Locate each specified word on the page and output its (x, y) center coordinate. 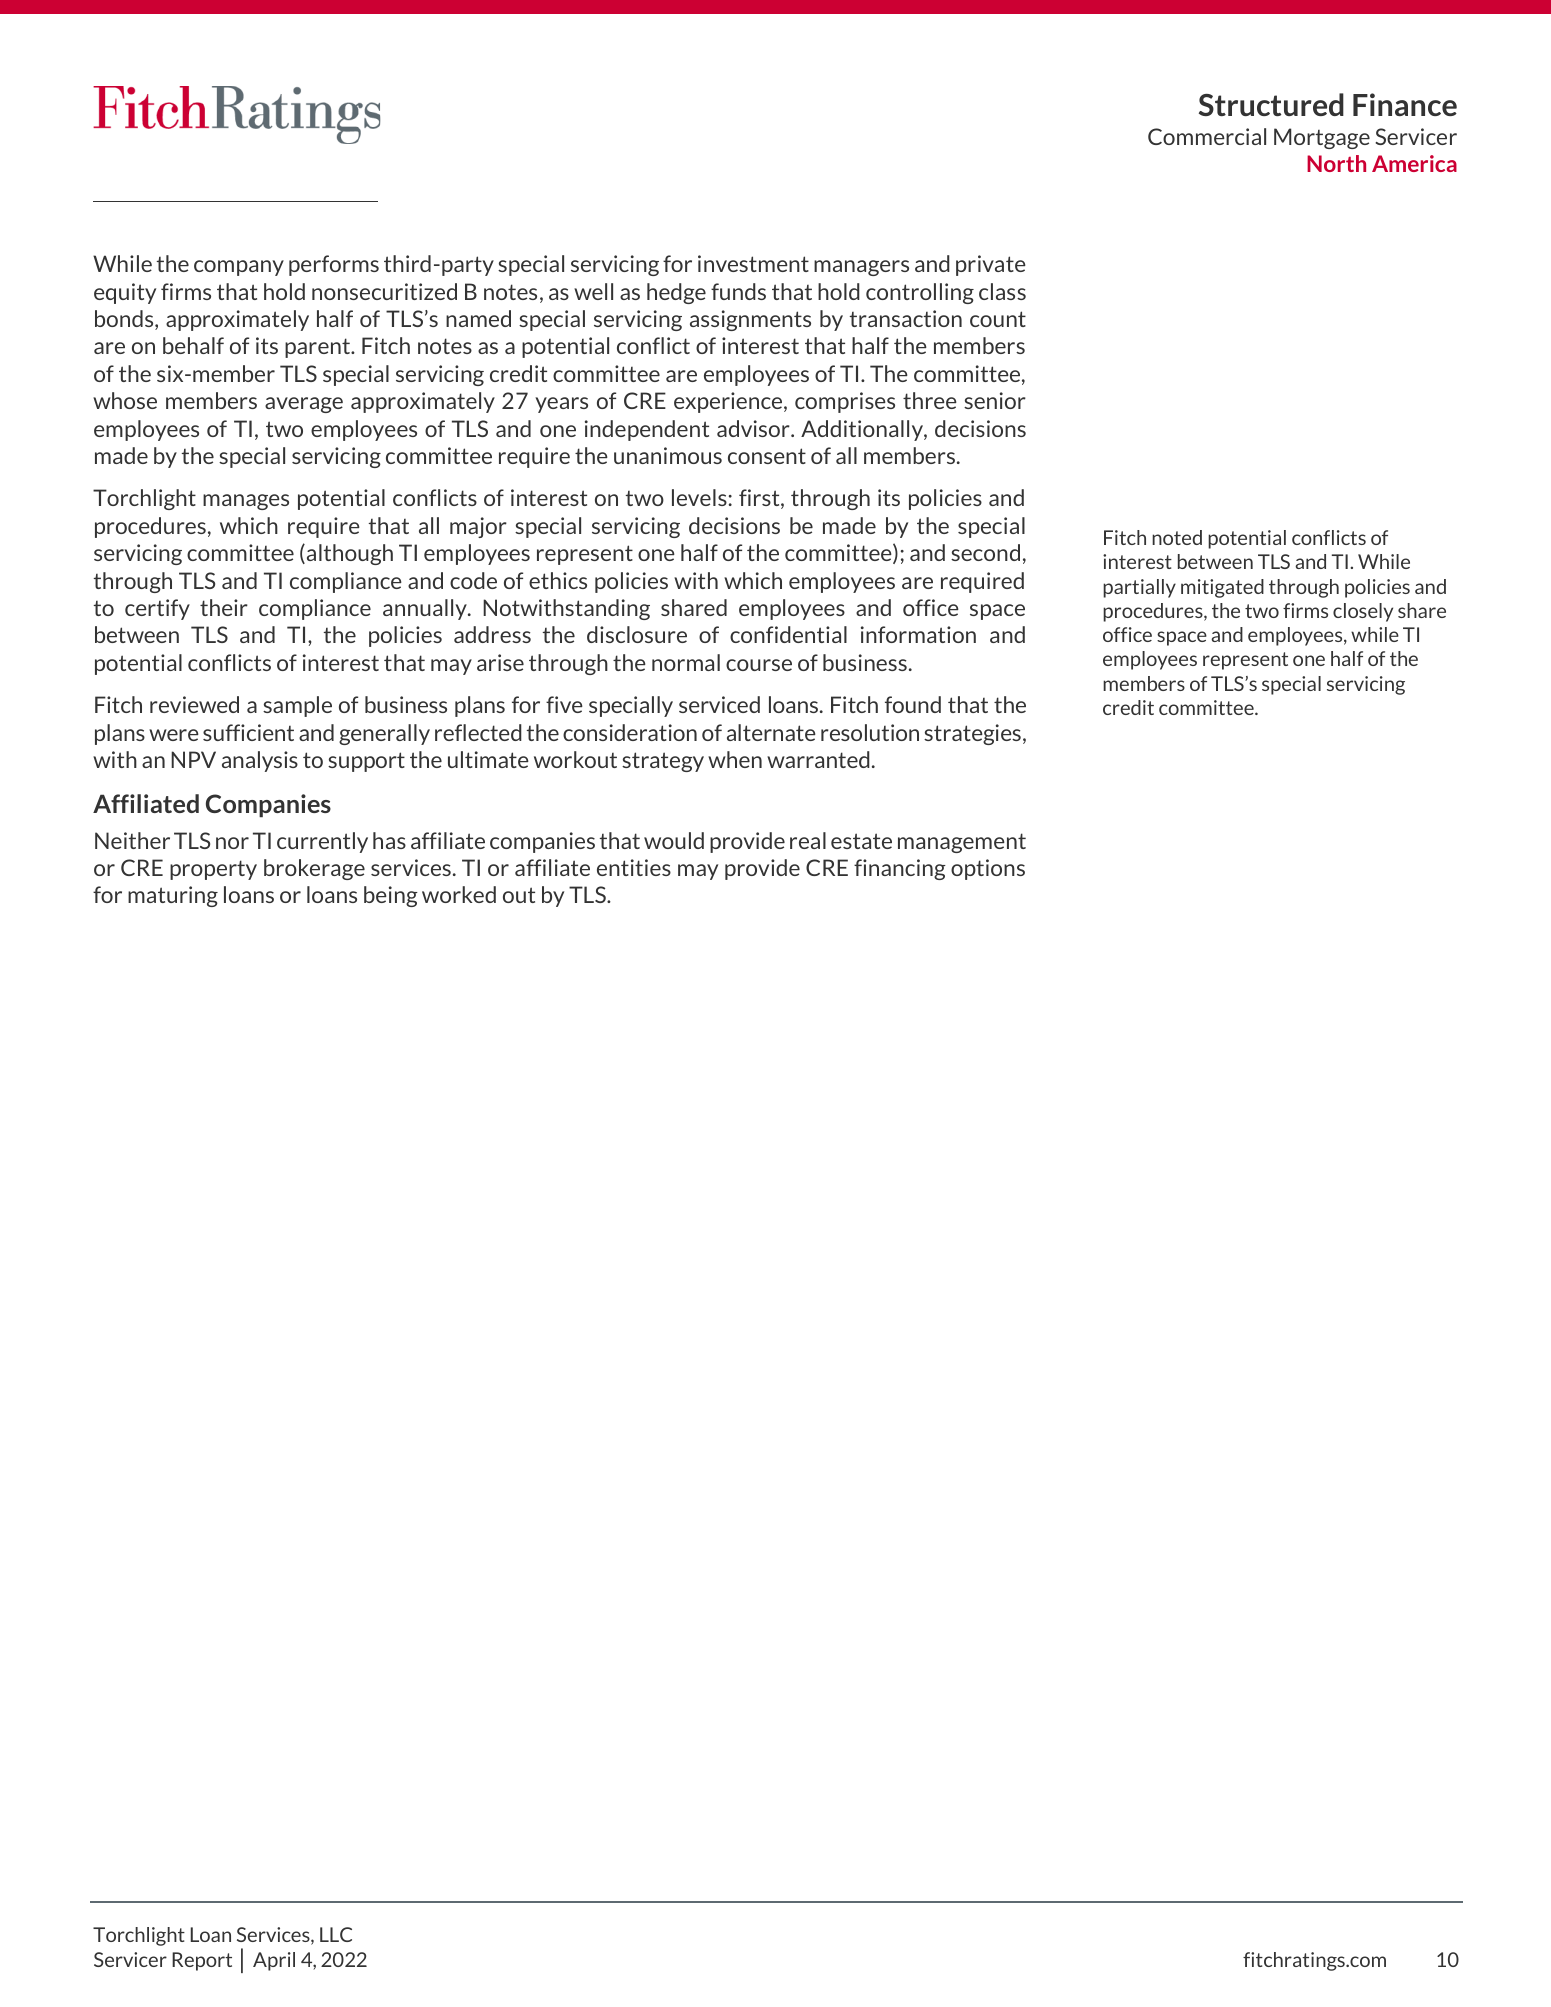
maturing (173, 896)
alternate (771, 732)
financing (900, 869)
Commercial (1207, 136)
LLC (336, 1934)
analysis (260, 761)
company (239, 268)
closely (1363, 612)
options (988, 869)
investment (753, 263)
